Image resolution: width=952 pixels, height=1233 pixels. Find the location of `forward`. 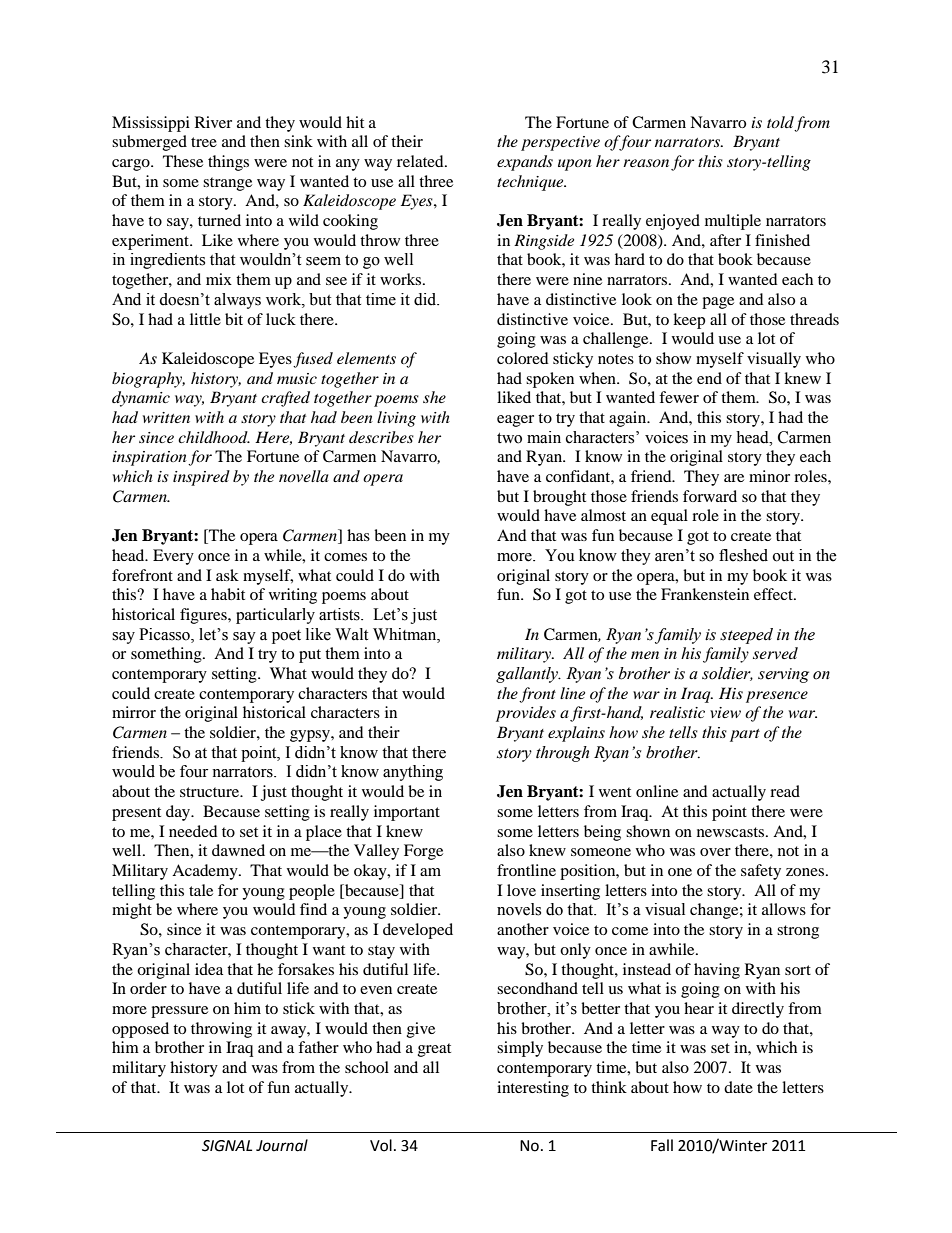

forward is located at coordinates (710, 496).
